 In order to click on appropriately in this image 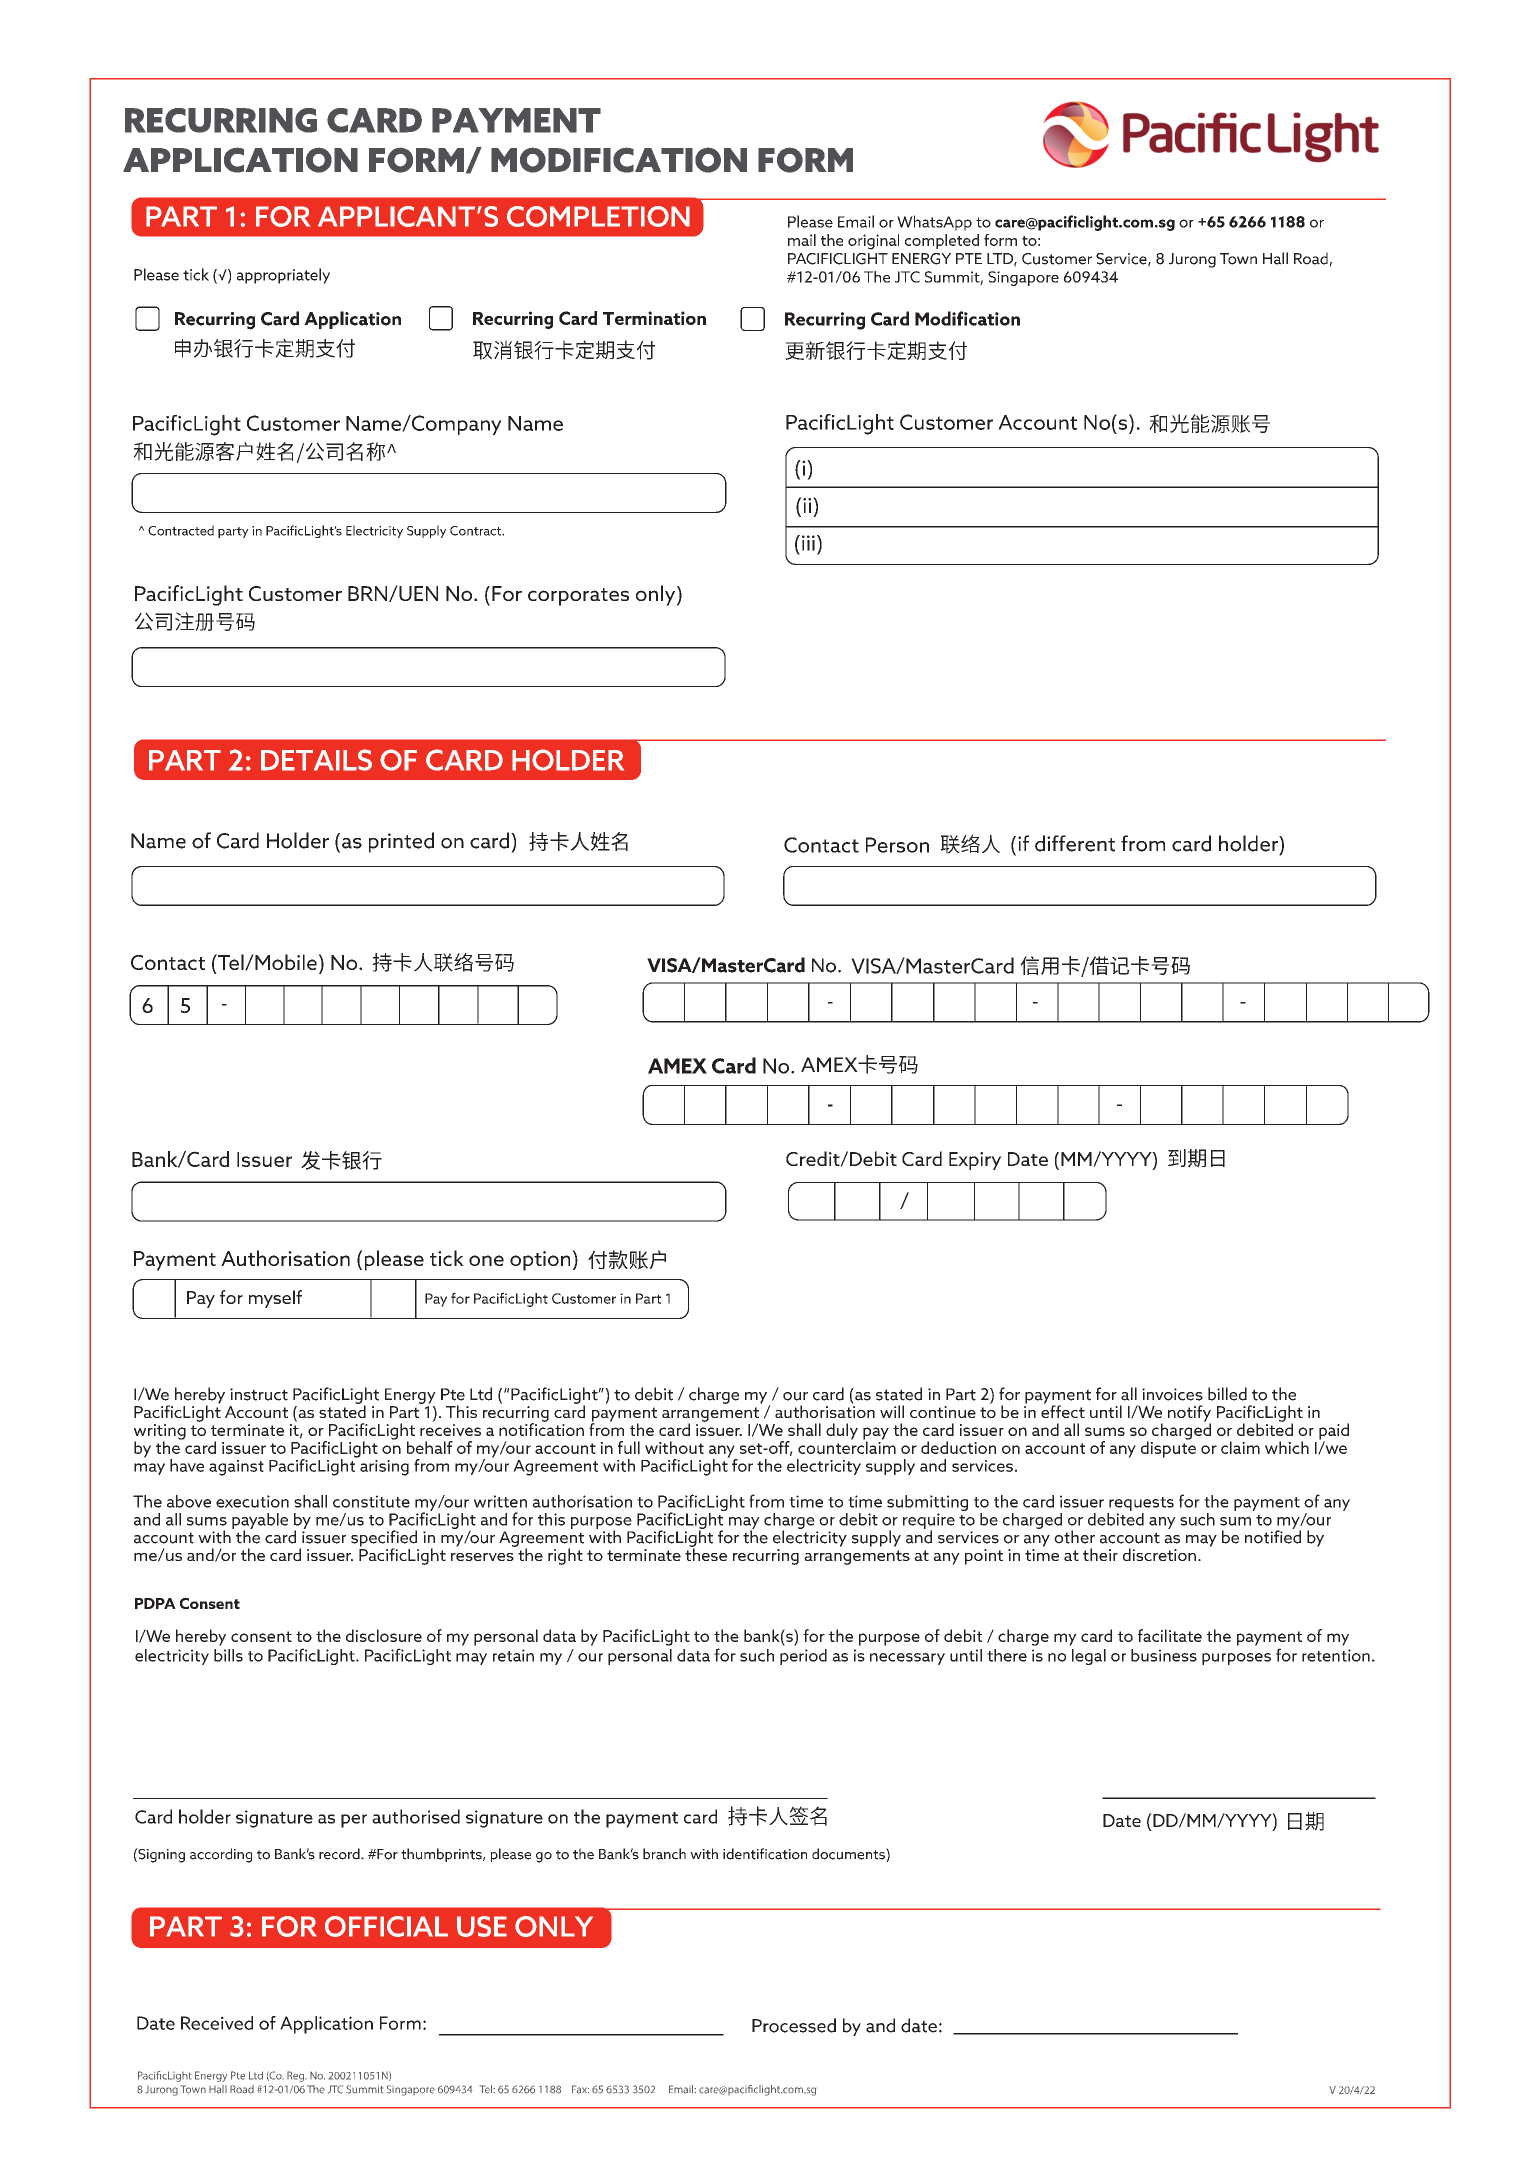, I will do `click(283, 276)`.
